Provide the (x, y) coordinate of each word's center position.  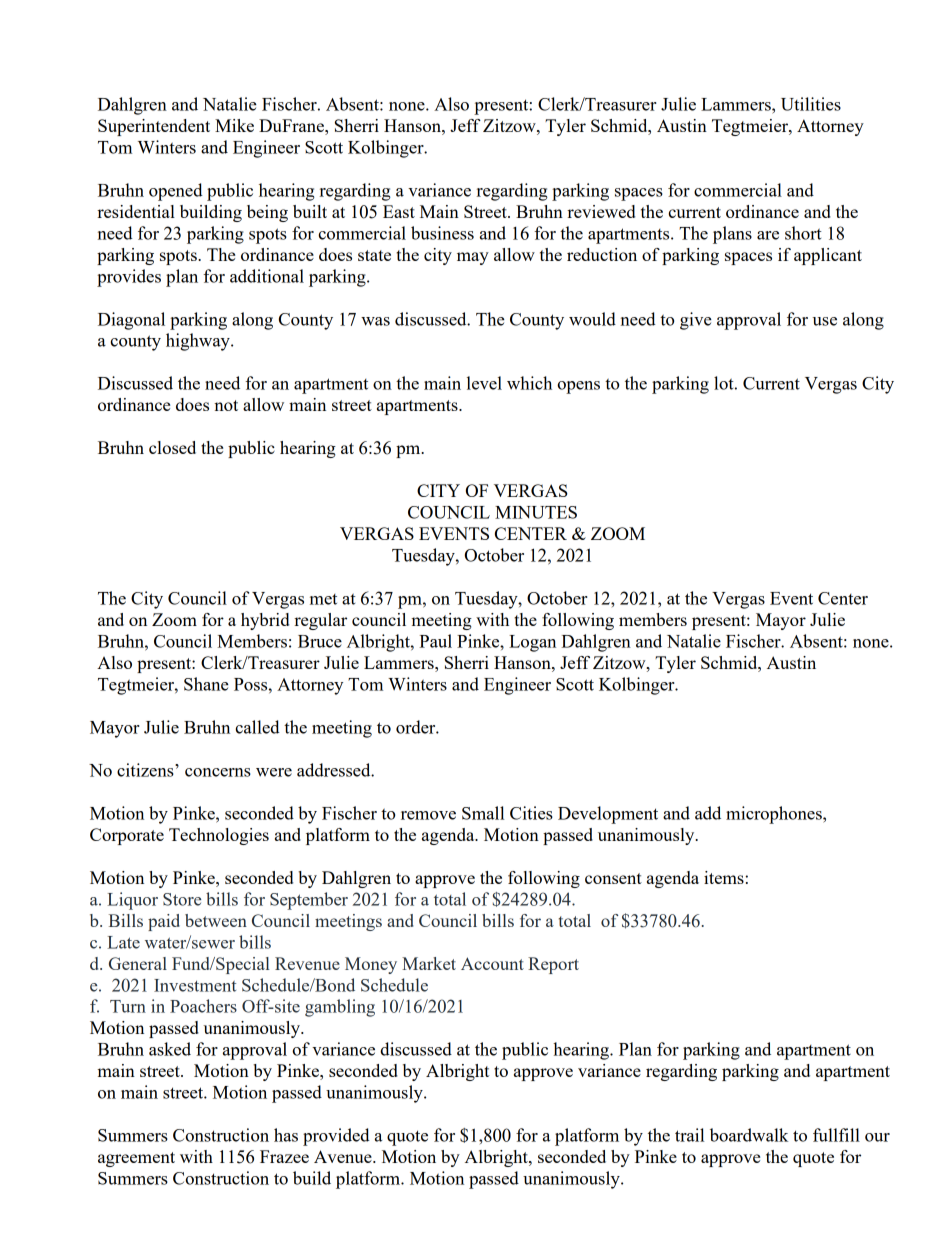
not (226, 405)
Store (182, 899)
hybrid (265, 621)
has (286, 1135)
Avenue (344, 1156)
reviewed (601, 211)
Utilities (811, 104)
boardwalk (749, 1135)
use (824, 321)
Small (483, 813)
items (724, 877)
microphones (775, 815)
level (484, 383)
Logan (532, 643)
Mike (234, 125)
